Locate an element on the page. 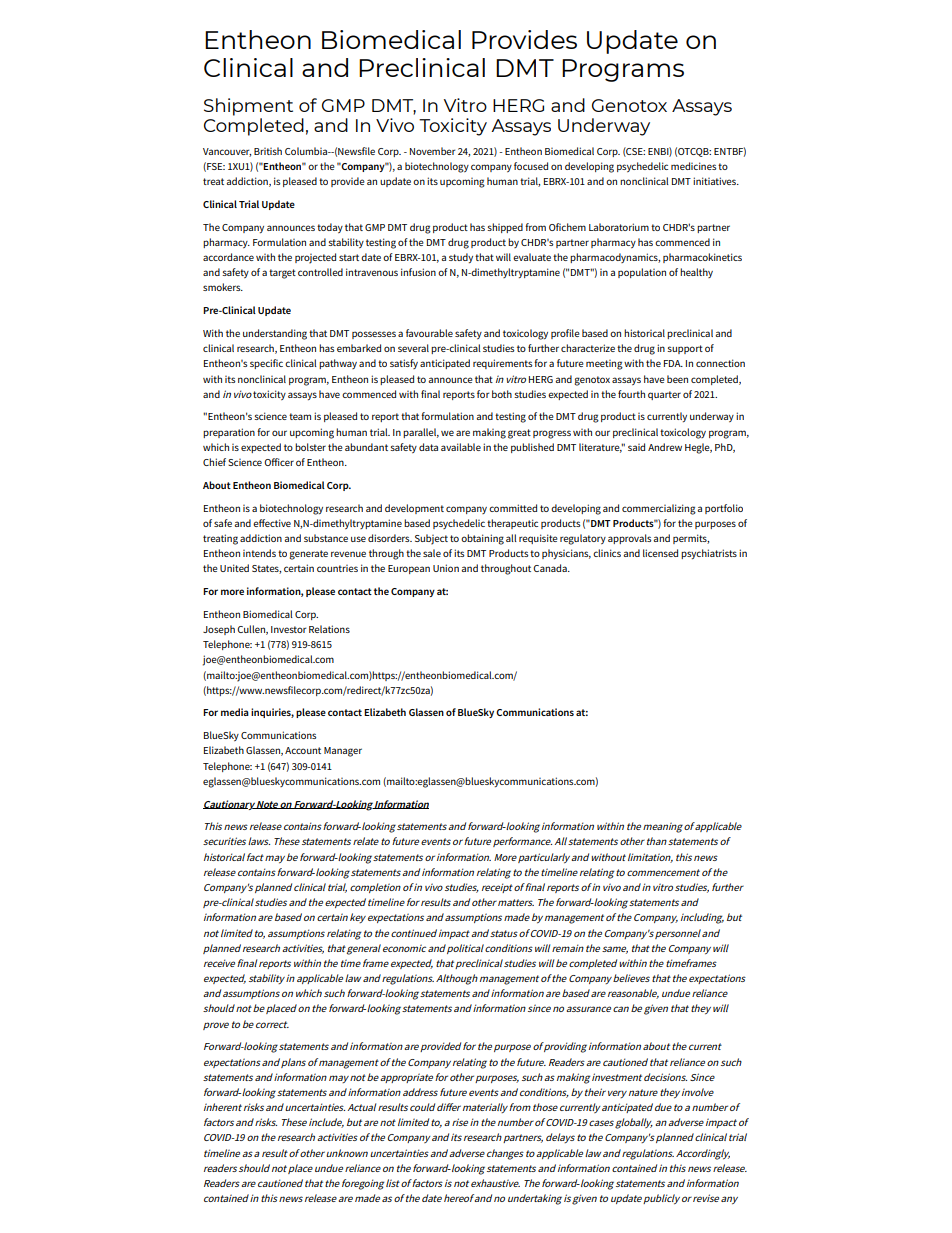 The height and width of the document is (1233, 952). team is located at coordinates (300, 416).
